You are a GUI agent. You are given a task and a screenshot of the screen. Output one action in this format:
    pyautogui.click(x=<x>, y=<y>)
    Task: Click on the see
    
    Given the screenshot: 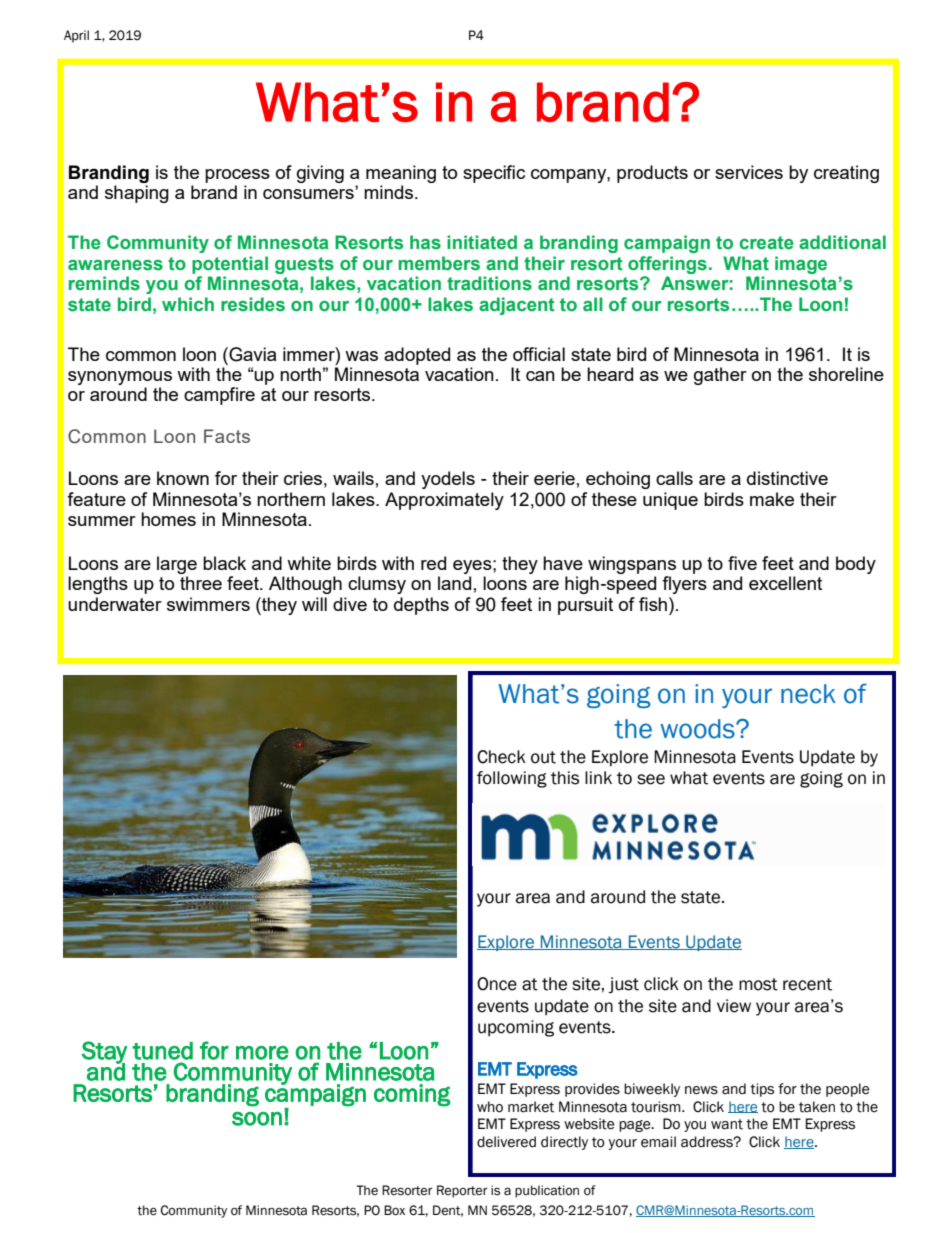 What is the action you would take?
    pyautogui.click(x=651, y=779)
